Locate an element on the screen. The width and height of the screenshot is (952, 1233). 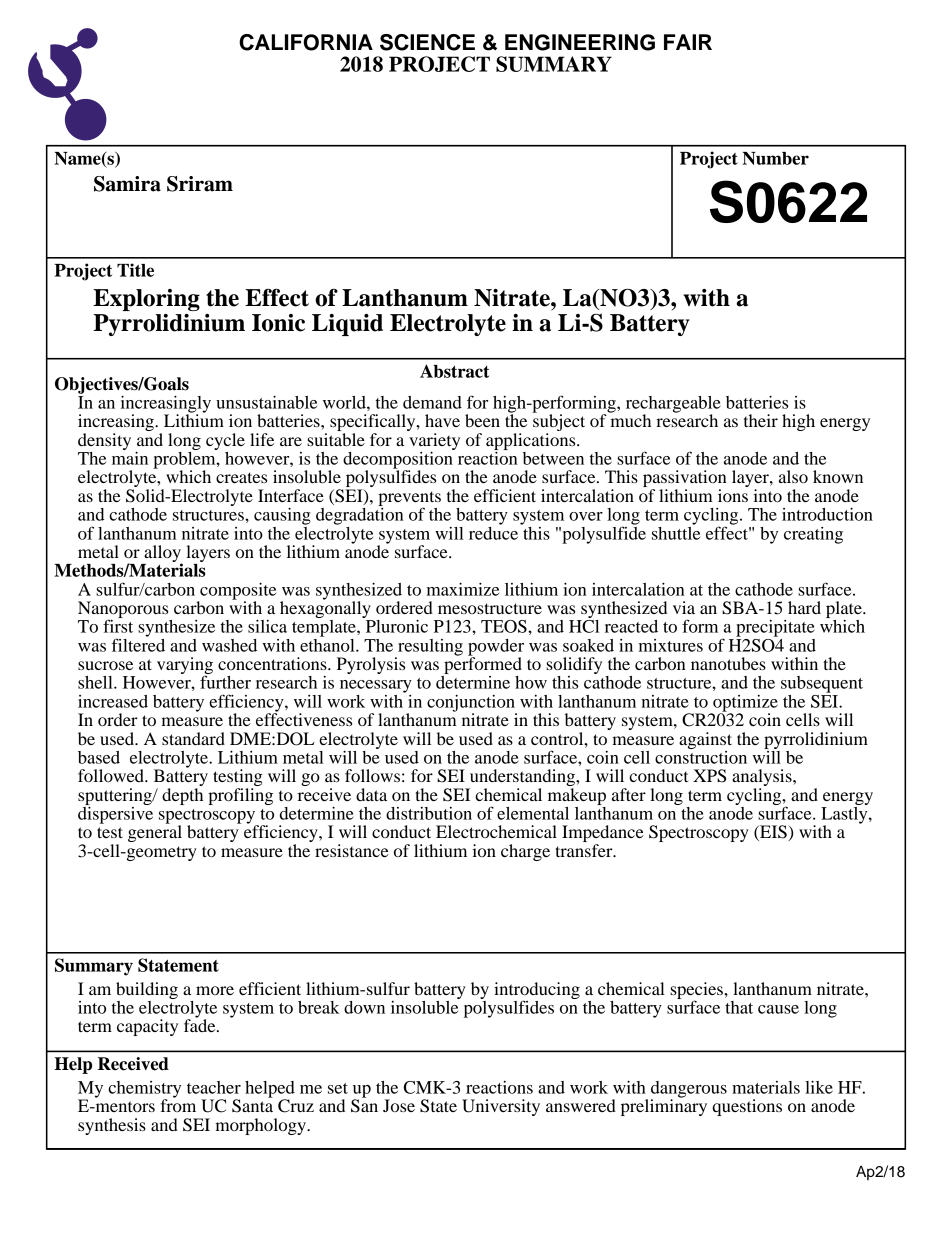
from is located at coordinates (178, 1104).
